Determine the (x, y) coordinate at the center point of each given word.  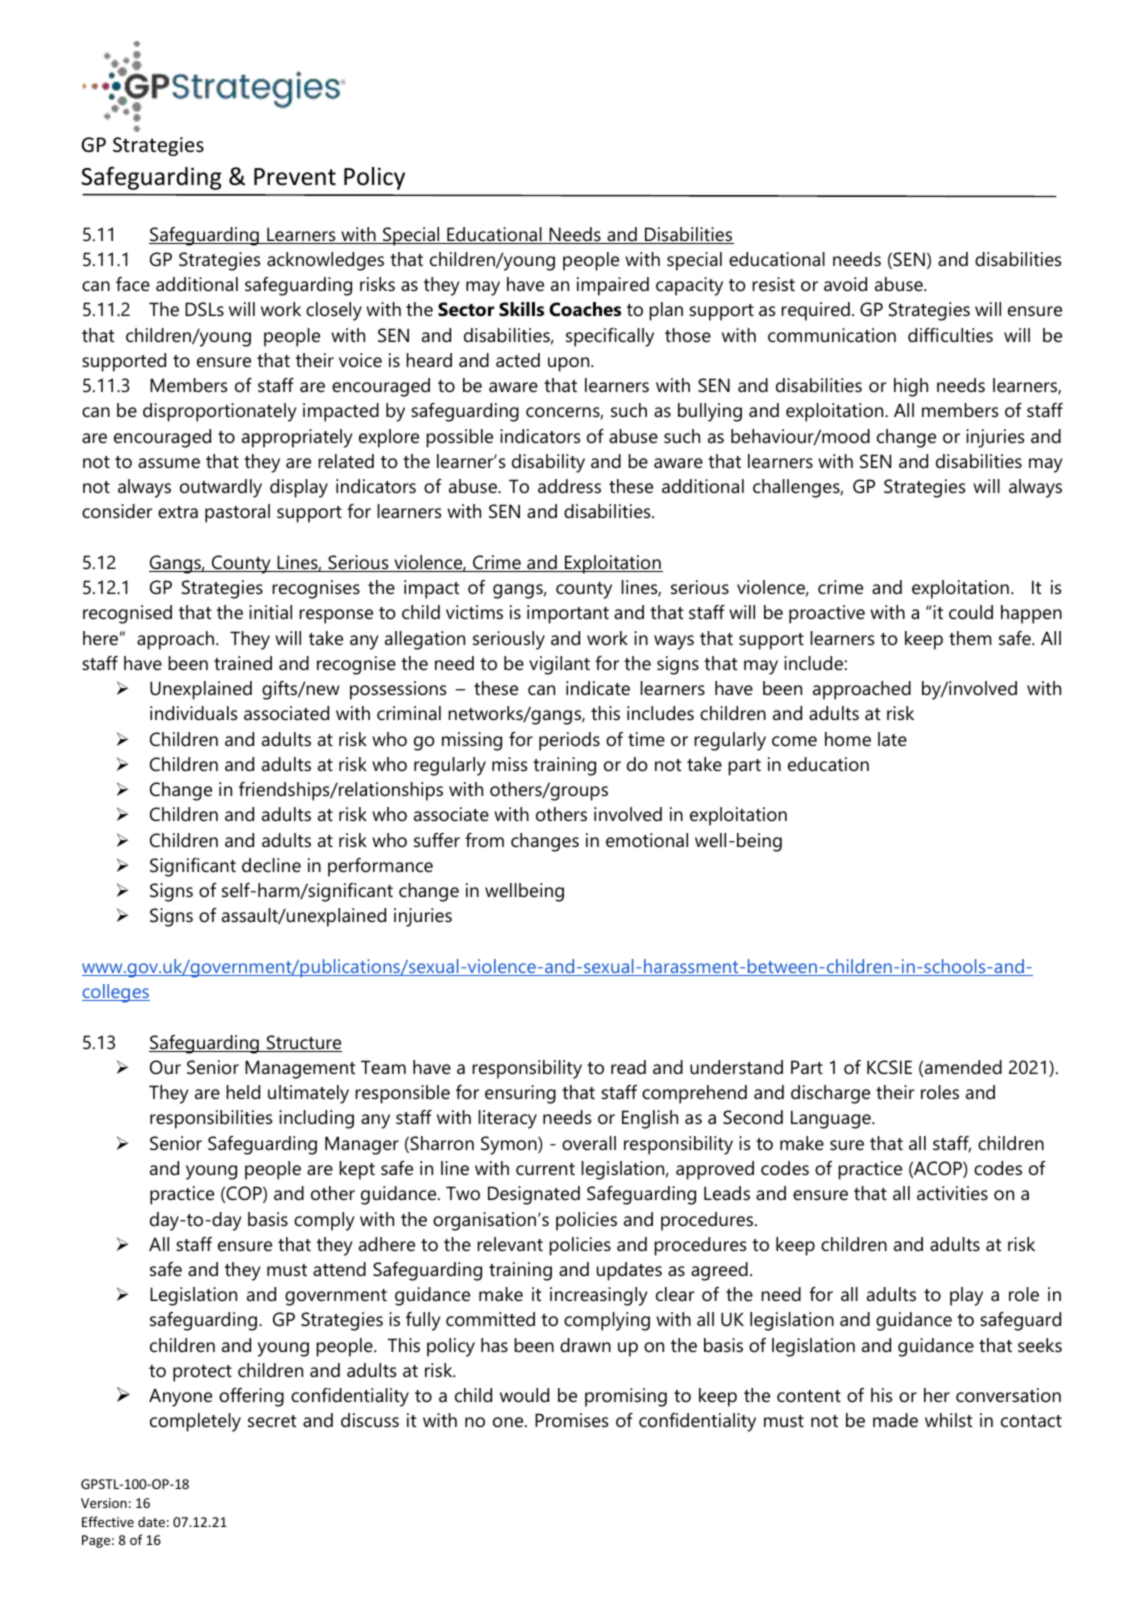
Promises (572, 1420)
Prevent (295, 177)
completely (195, 1422)
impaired (613, 286)
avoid (845, 284)
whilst (948, 1420)
